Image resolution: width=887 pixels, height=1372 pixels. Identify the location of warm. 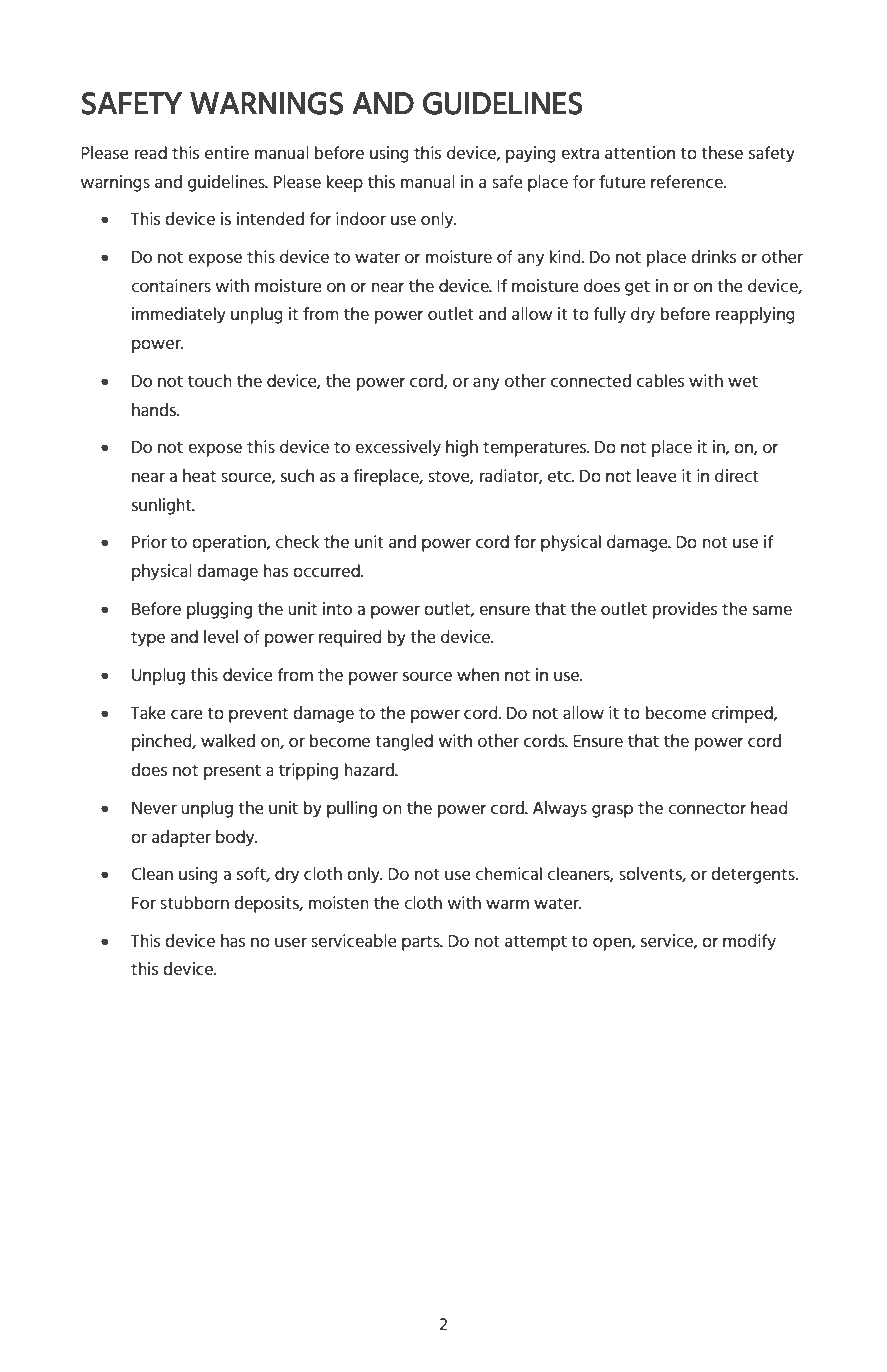
(507, 904).
